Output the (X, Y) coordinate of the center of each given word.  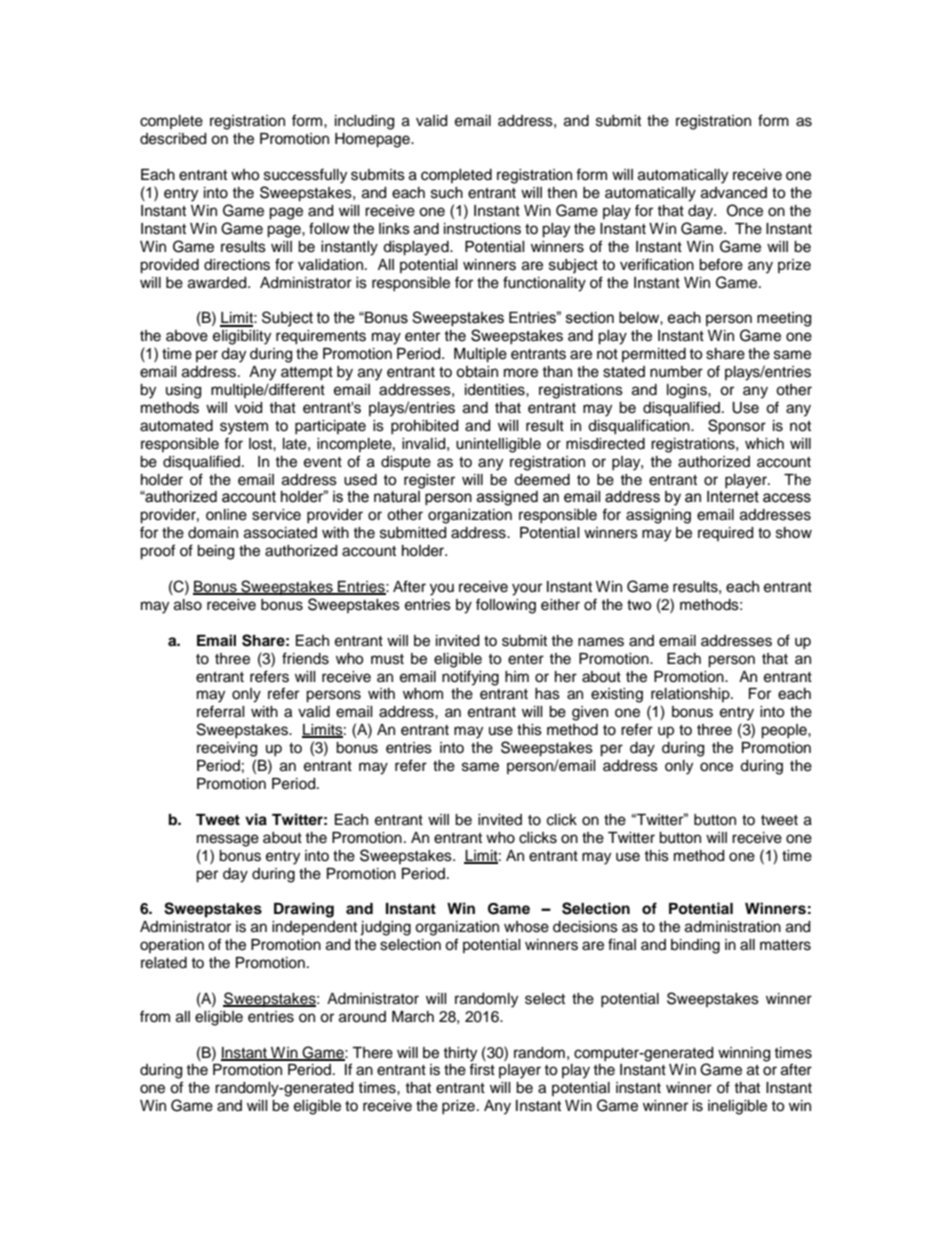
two (639, 605)
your (527, 589)
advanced (734, 193)
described (173, 139)
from (155, 1016)
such (447, 193)
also (188, 605)
